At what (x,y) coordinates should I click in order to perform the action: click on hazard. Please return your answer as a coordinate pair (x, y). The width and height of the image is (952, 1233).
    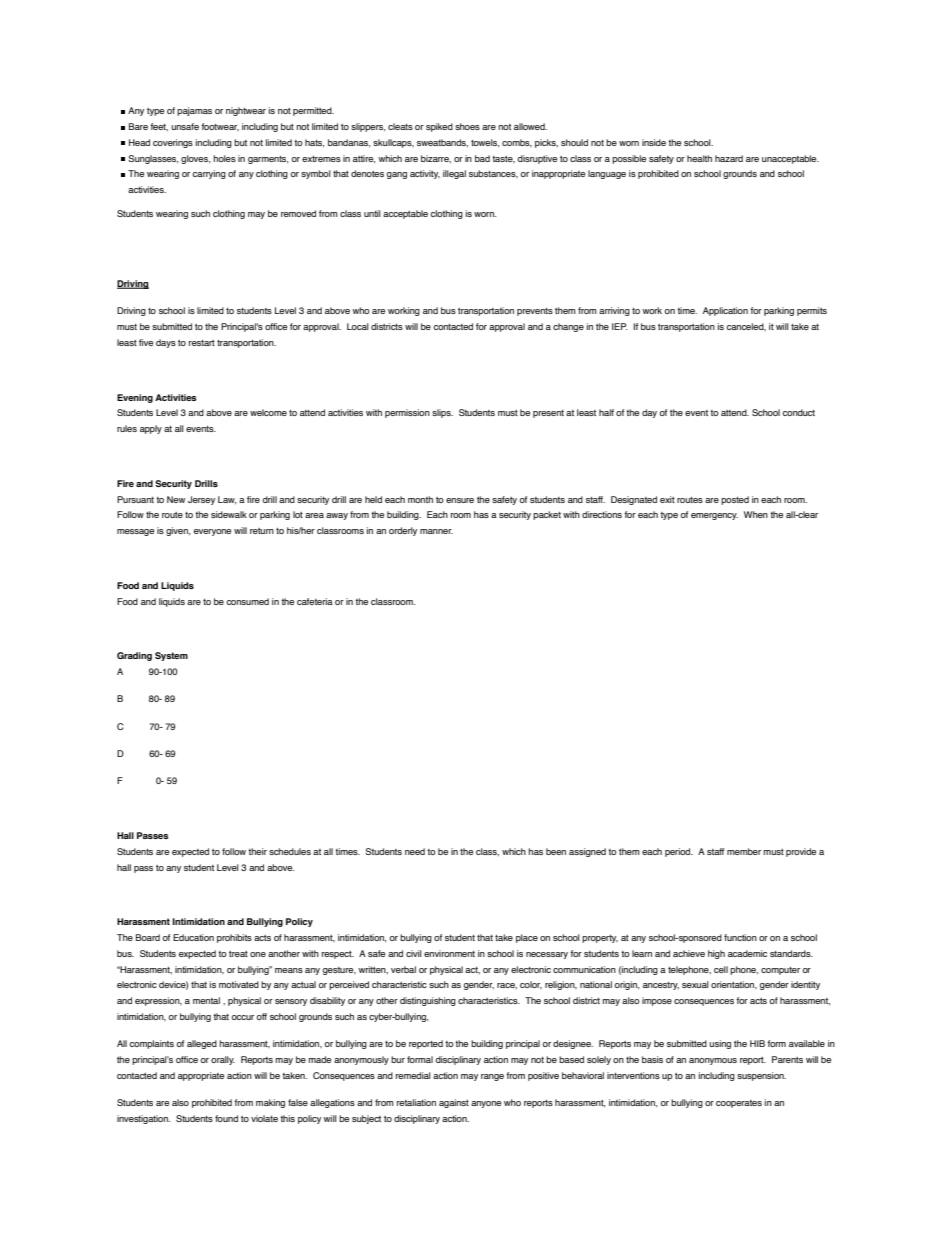
    Looking at the image, I should click on (729, 158).
